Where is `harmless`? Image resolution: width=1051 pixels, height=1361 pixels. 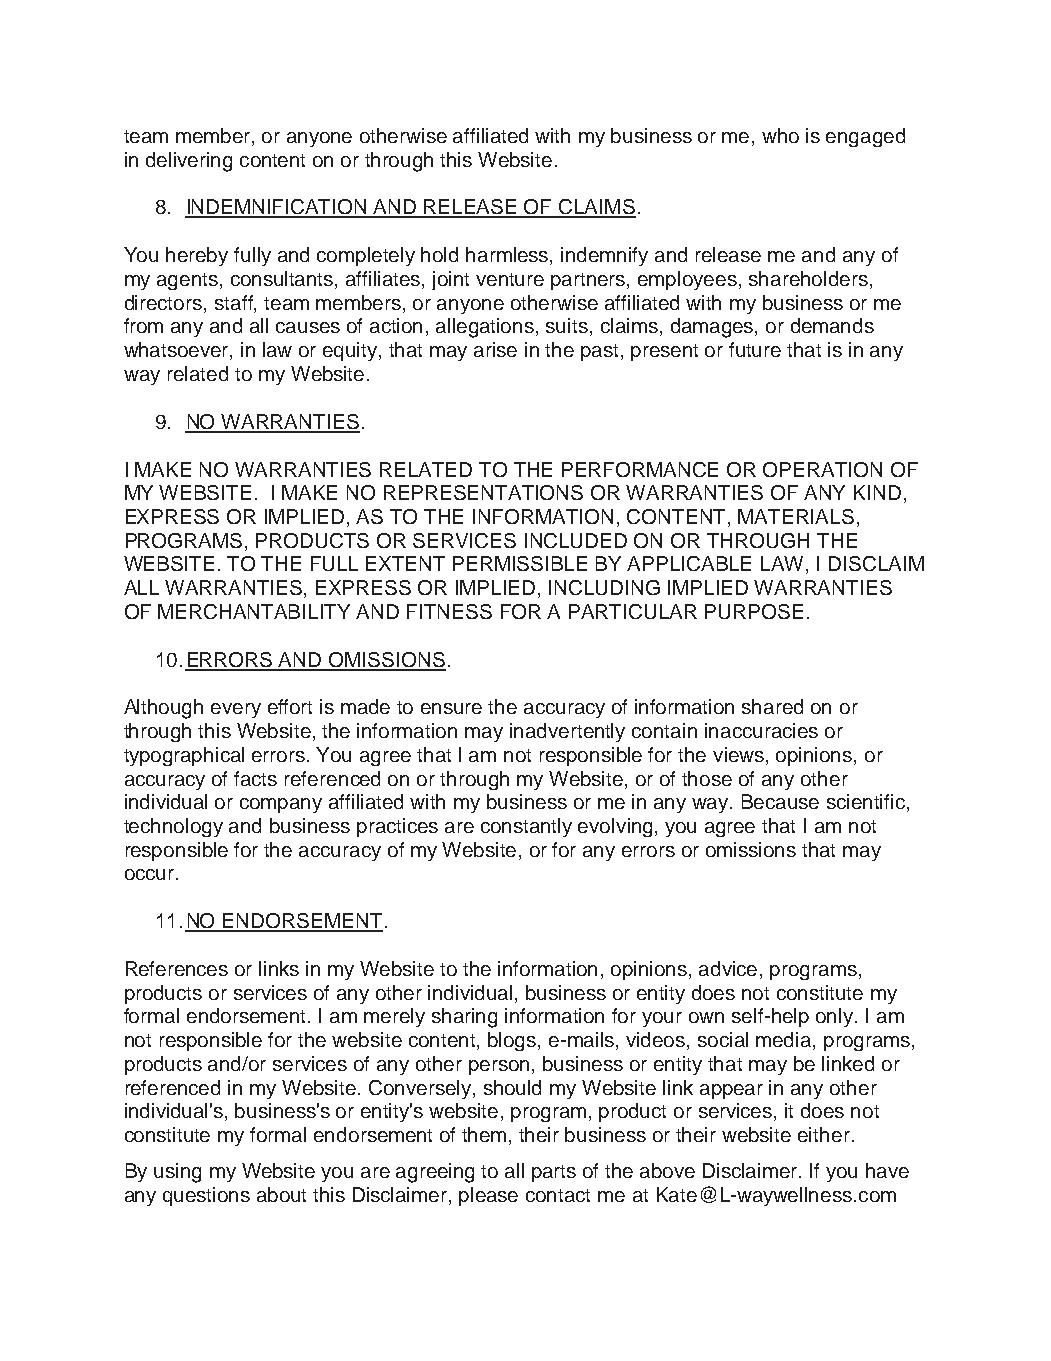
harmless is located at coordinates (508, 256).
